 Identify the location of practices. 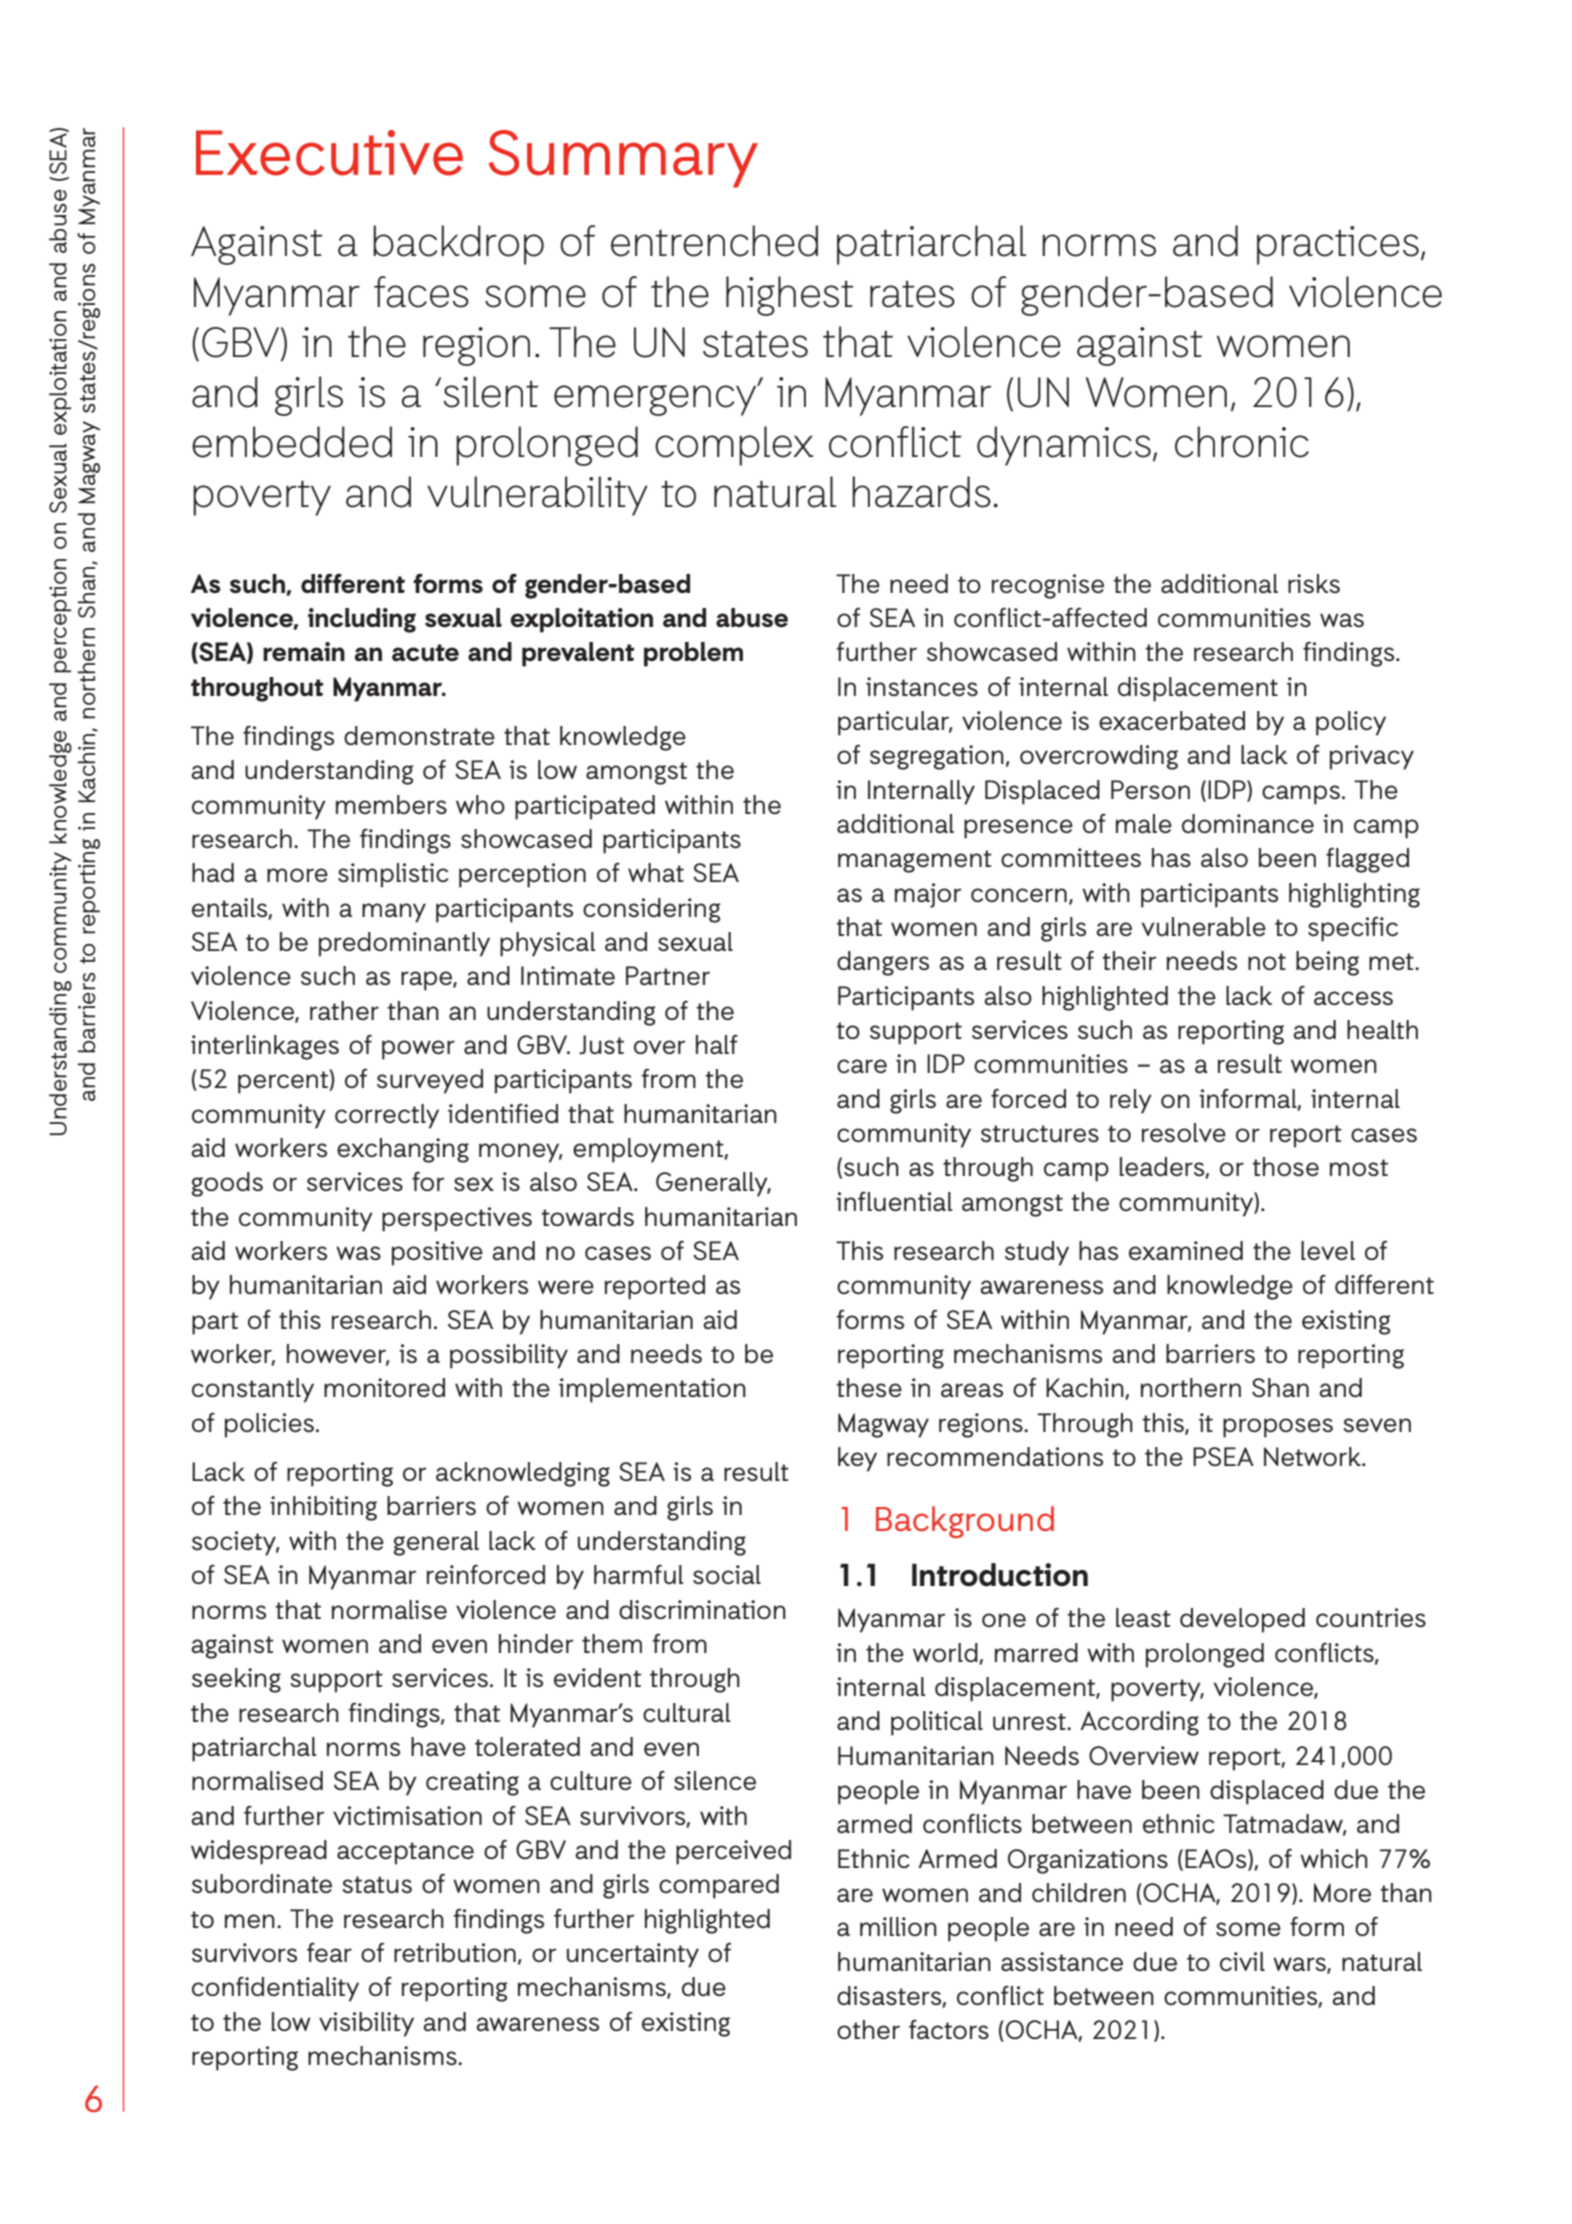
(1338, 245).
